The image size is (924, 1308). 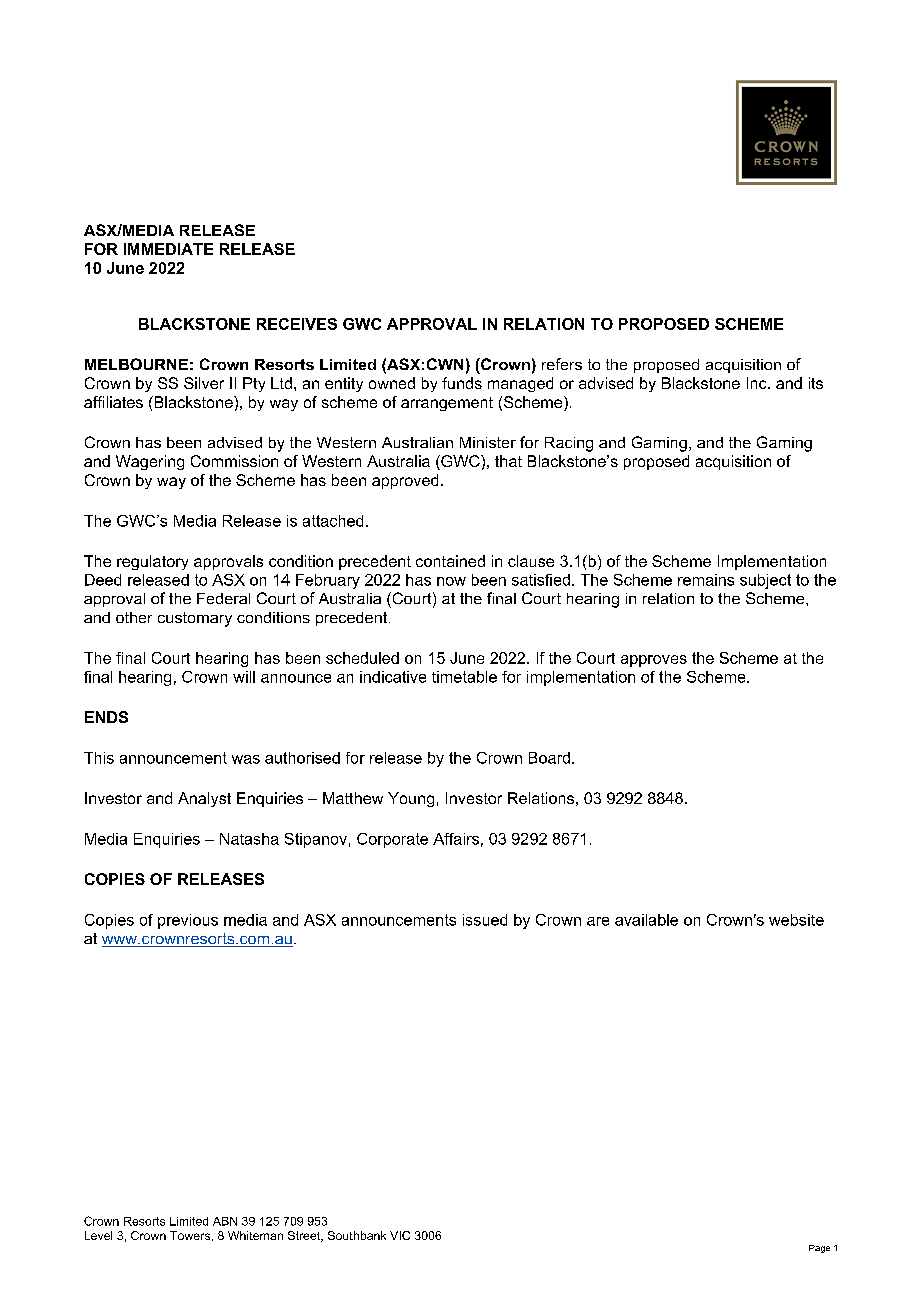 What do you see at coordinates (462, 383) in the screenshot?
I see `funds` at bounding box center [462, 383].
